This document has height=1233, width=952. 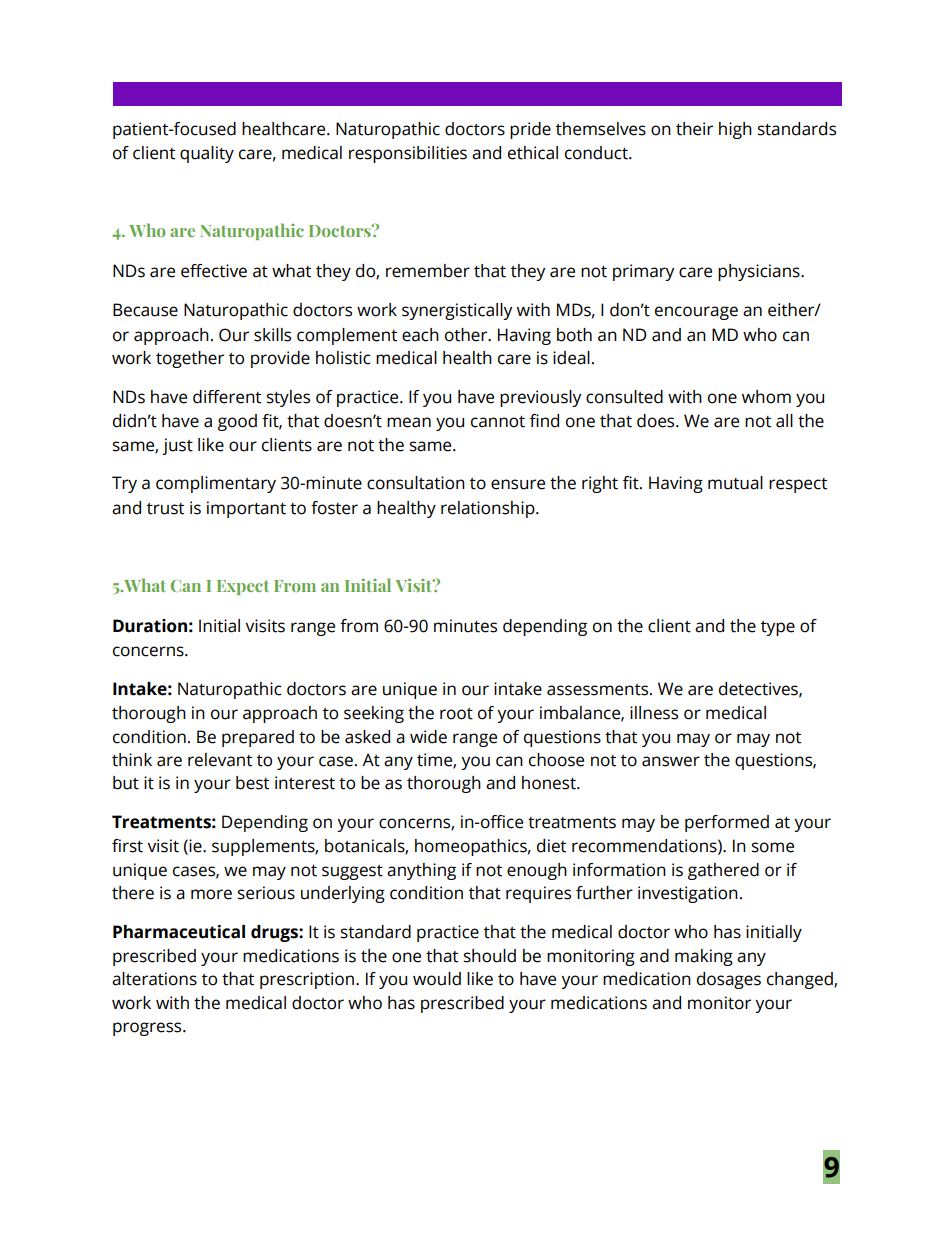 I want to click on each, so click(x=420, y=335).
